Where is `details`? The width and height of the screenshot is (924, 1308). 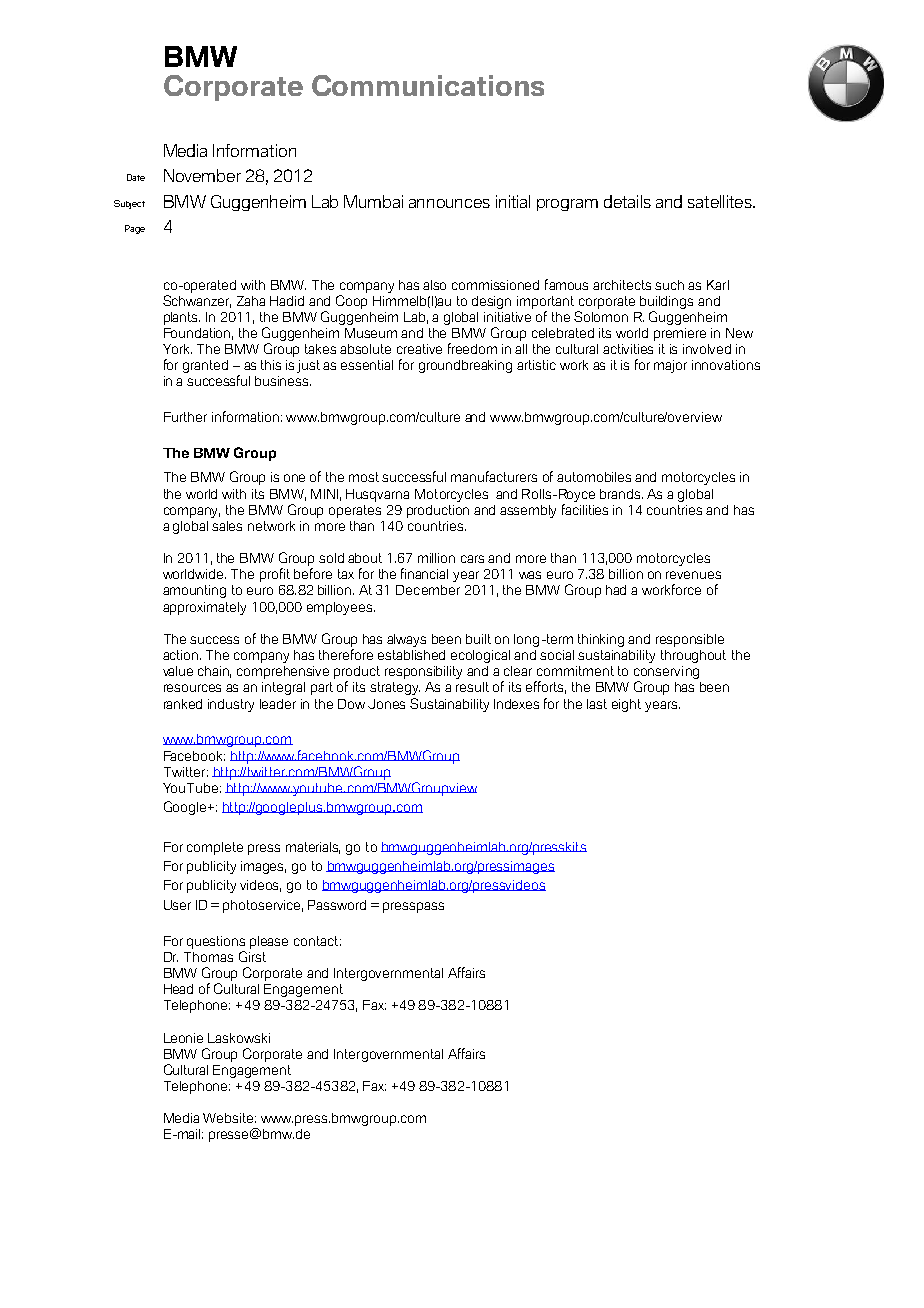
details is located at coordinates (627, 201).
